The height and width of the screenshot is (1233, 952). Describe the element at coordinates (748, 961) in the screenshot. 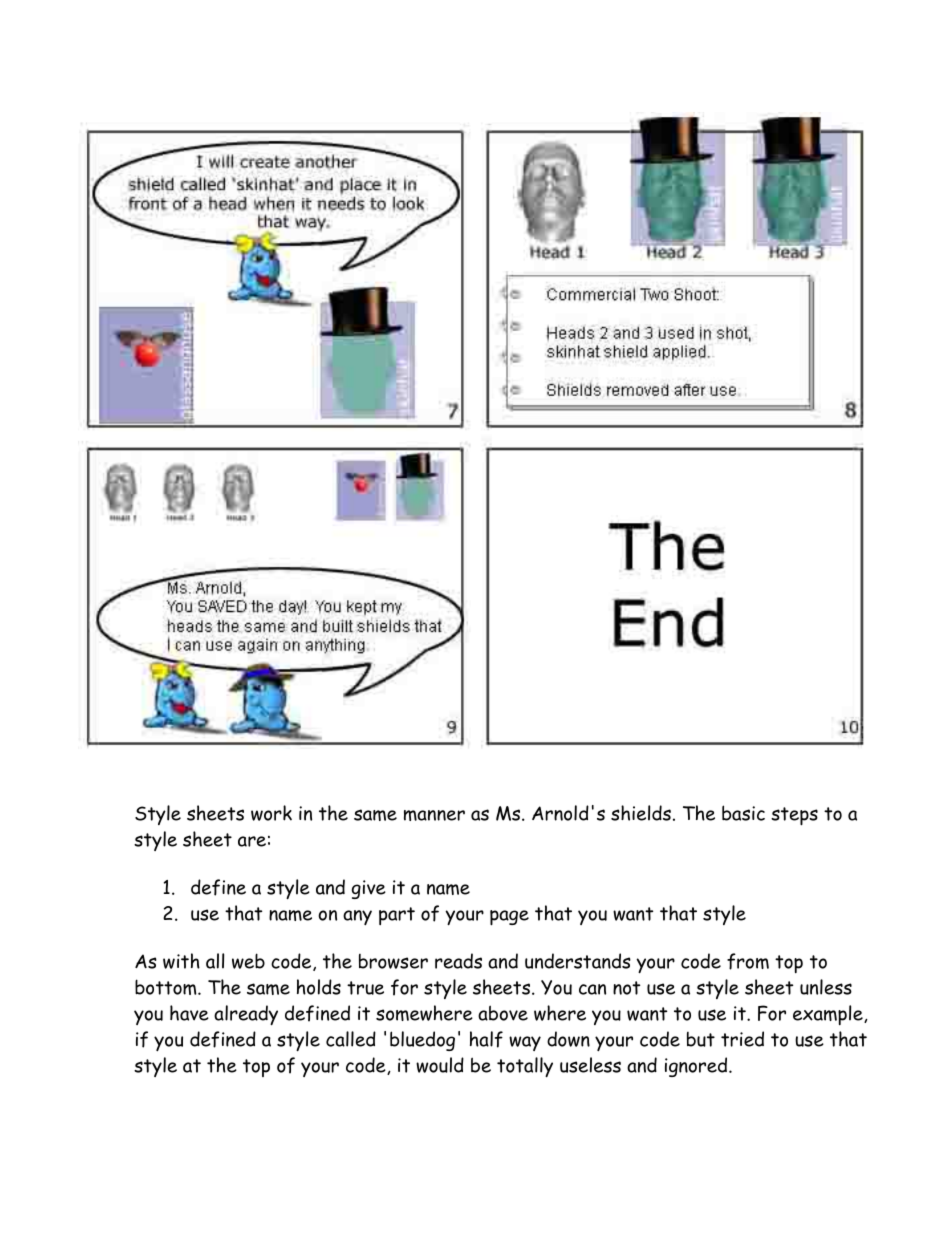

I see `from` at that location.
